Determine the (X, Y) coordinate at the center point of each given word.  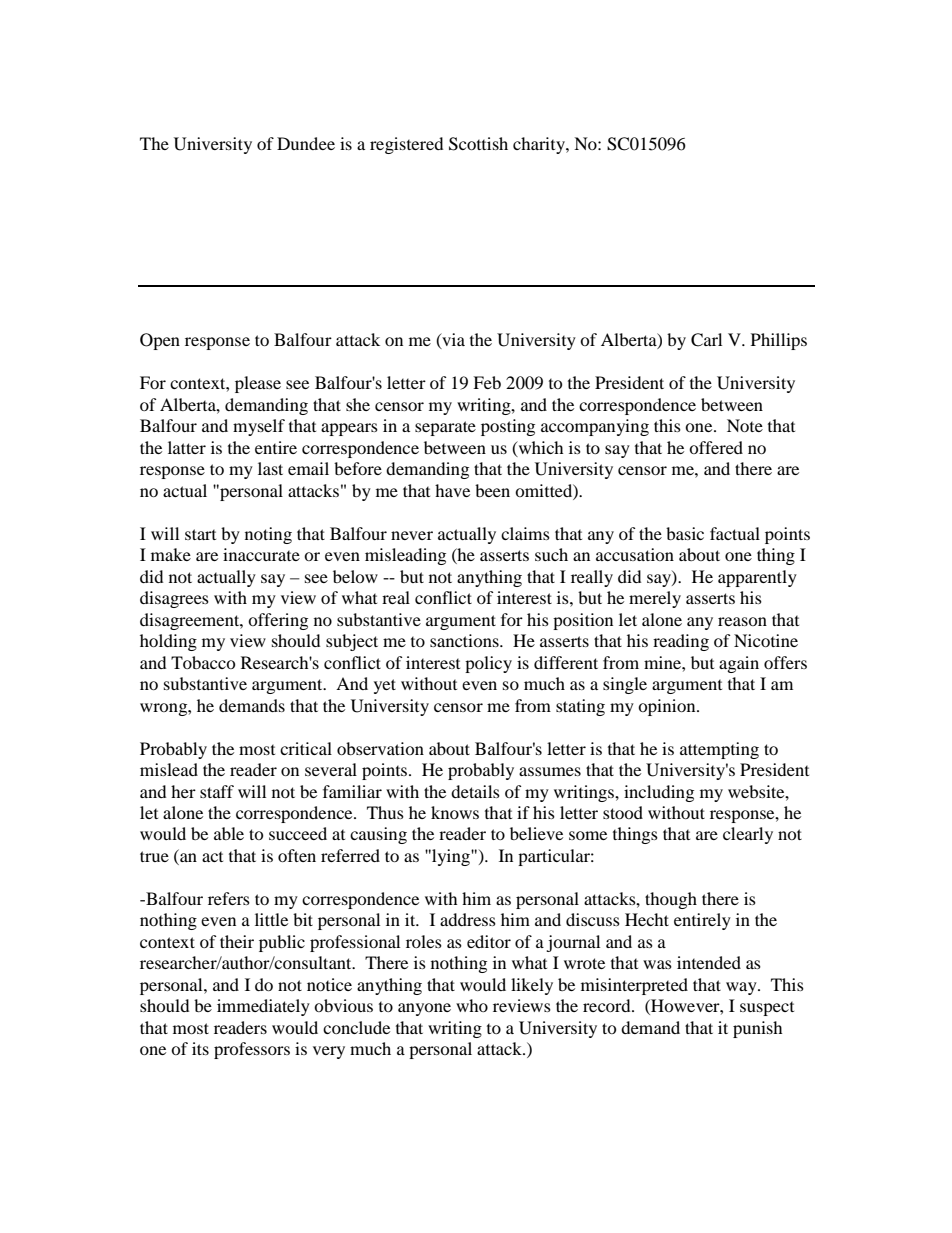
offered (716, 447)
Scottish (478, 144)
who (472, 1005)
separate (445, 428)
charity (540, 145)
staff (217, 791)
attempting (719, 750)
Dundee (306, 143)
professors (252, 1050)
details (475, 791)
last (270, 468)
